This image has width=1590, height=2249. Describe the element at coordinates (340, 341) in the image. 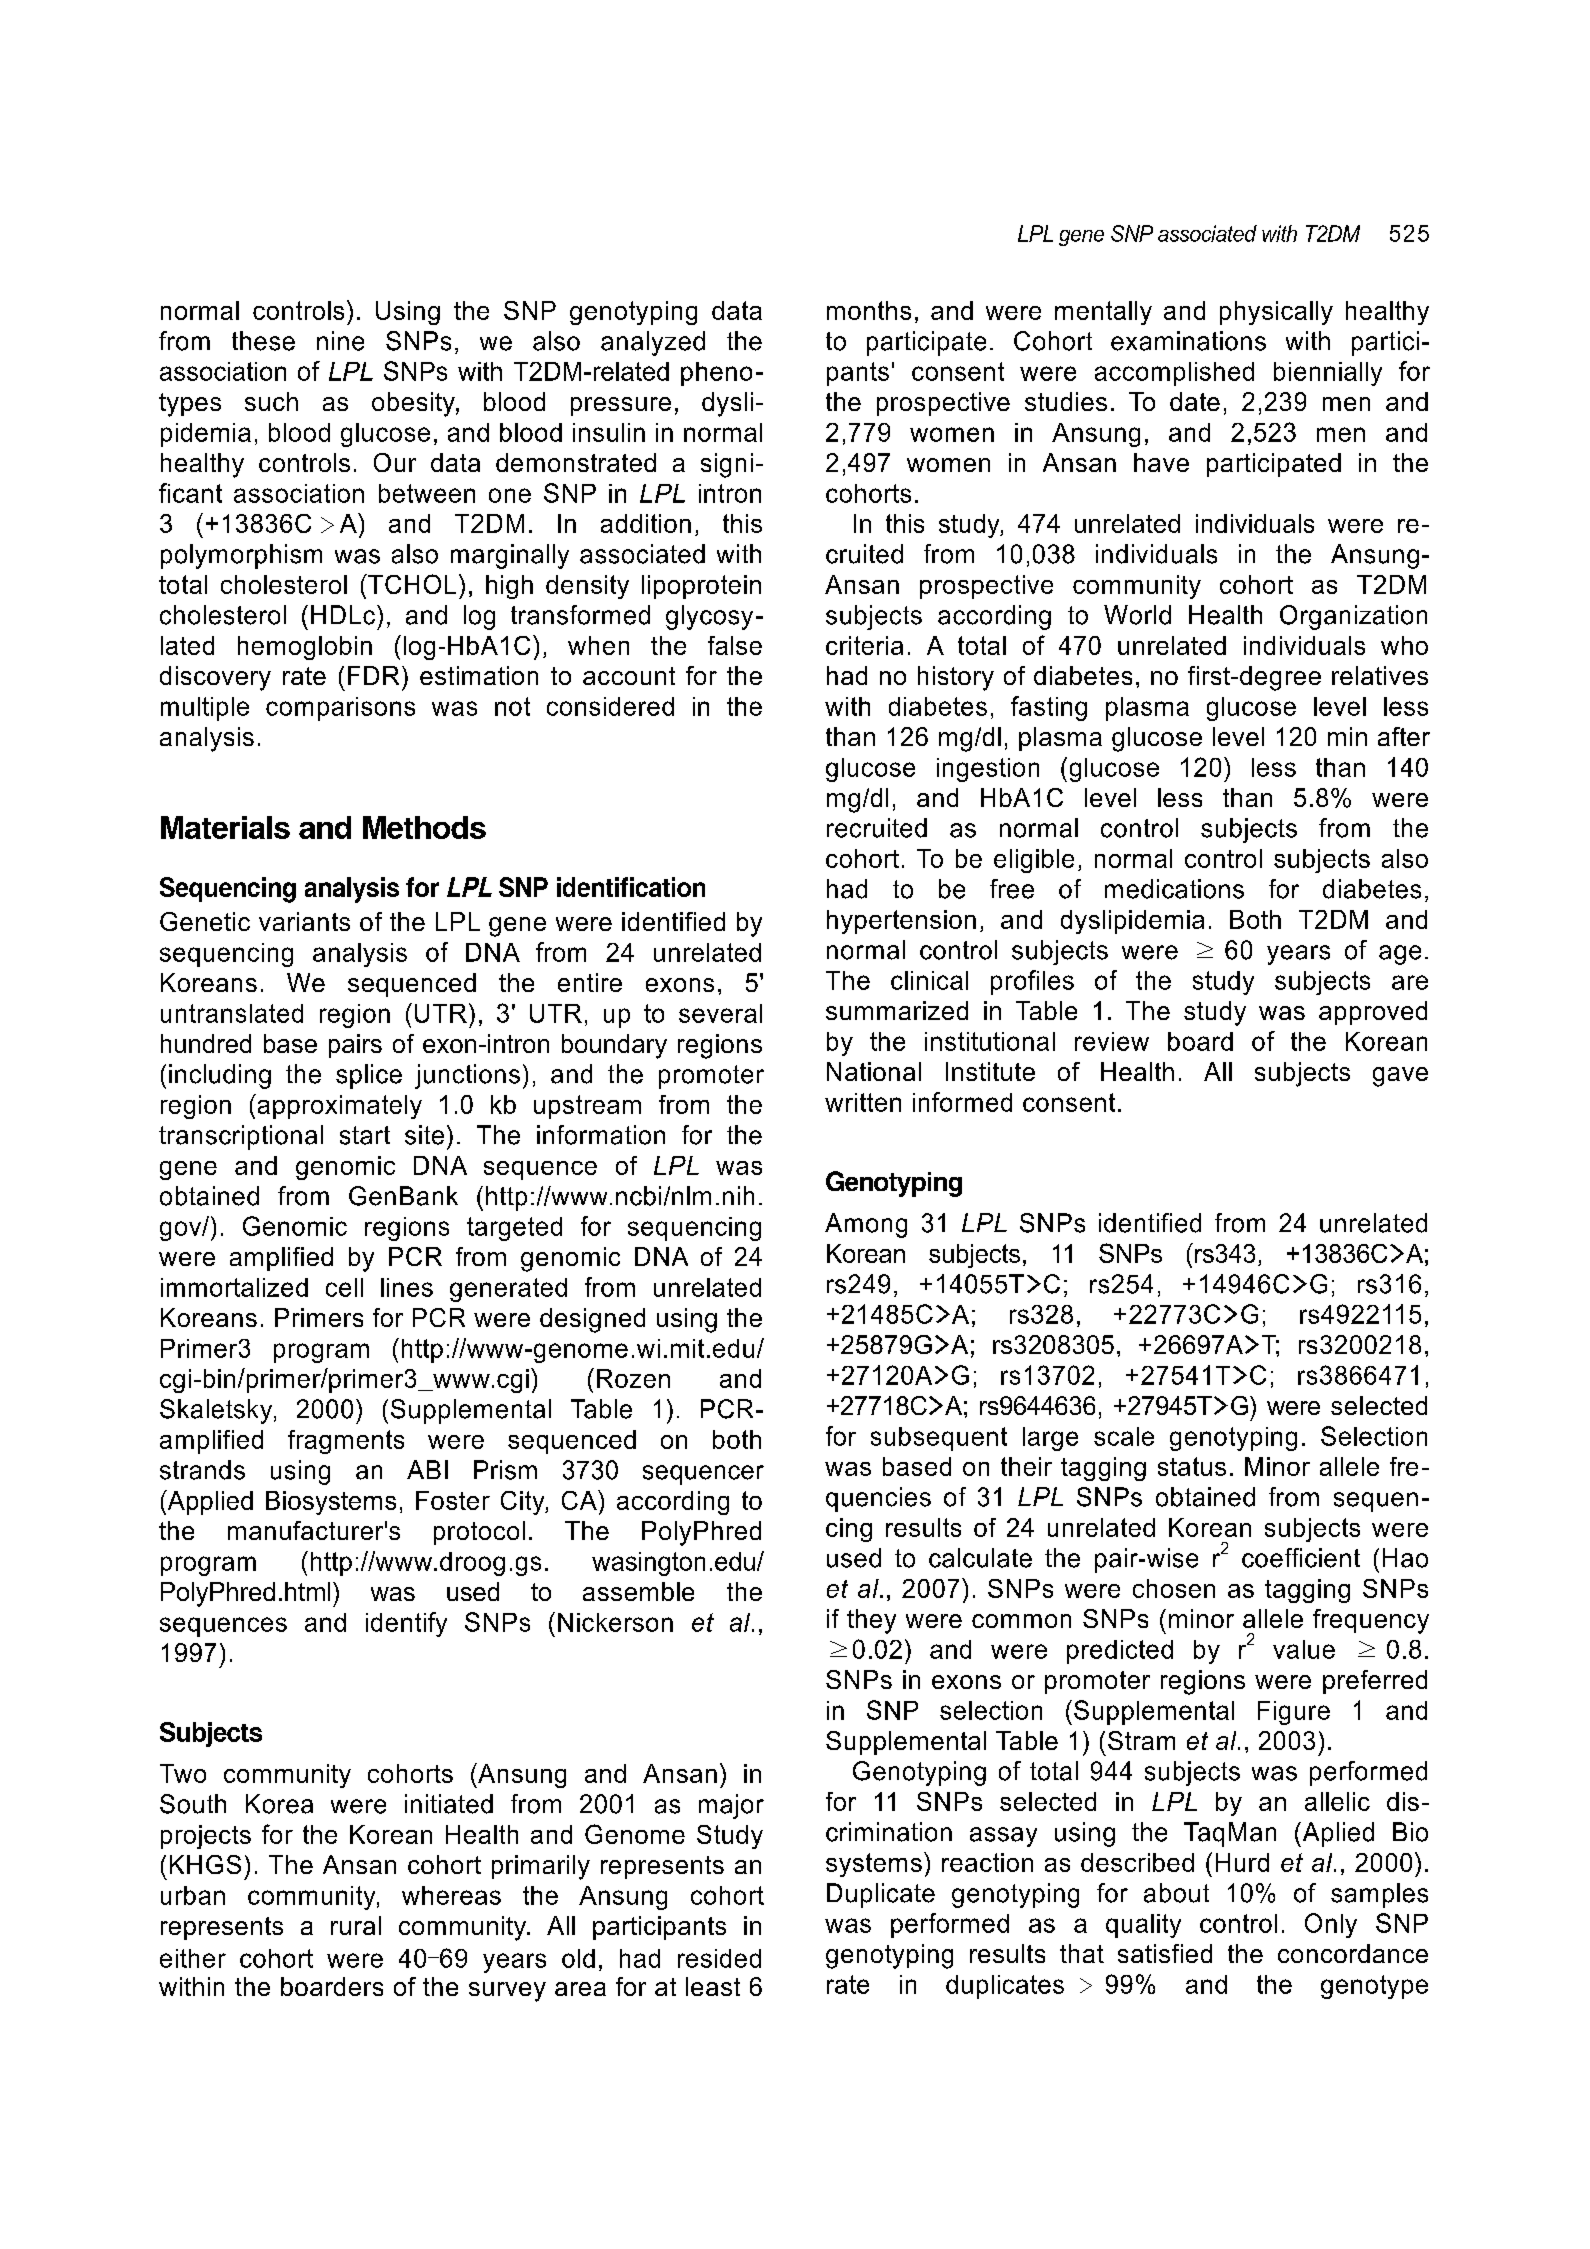

I see `nine` at that location.
